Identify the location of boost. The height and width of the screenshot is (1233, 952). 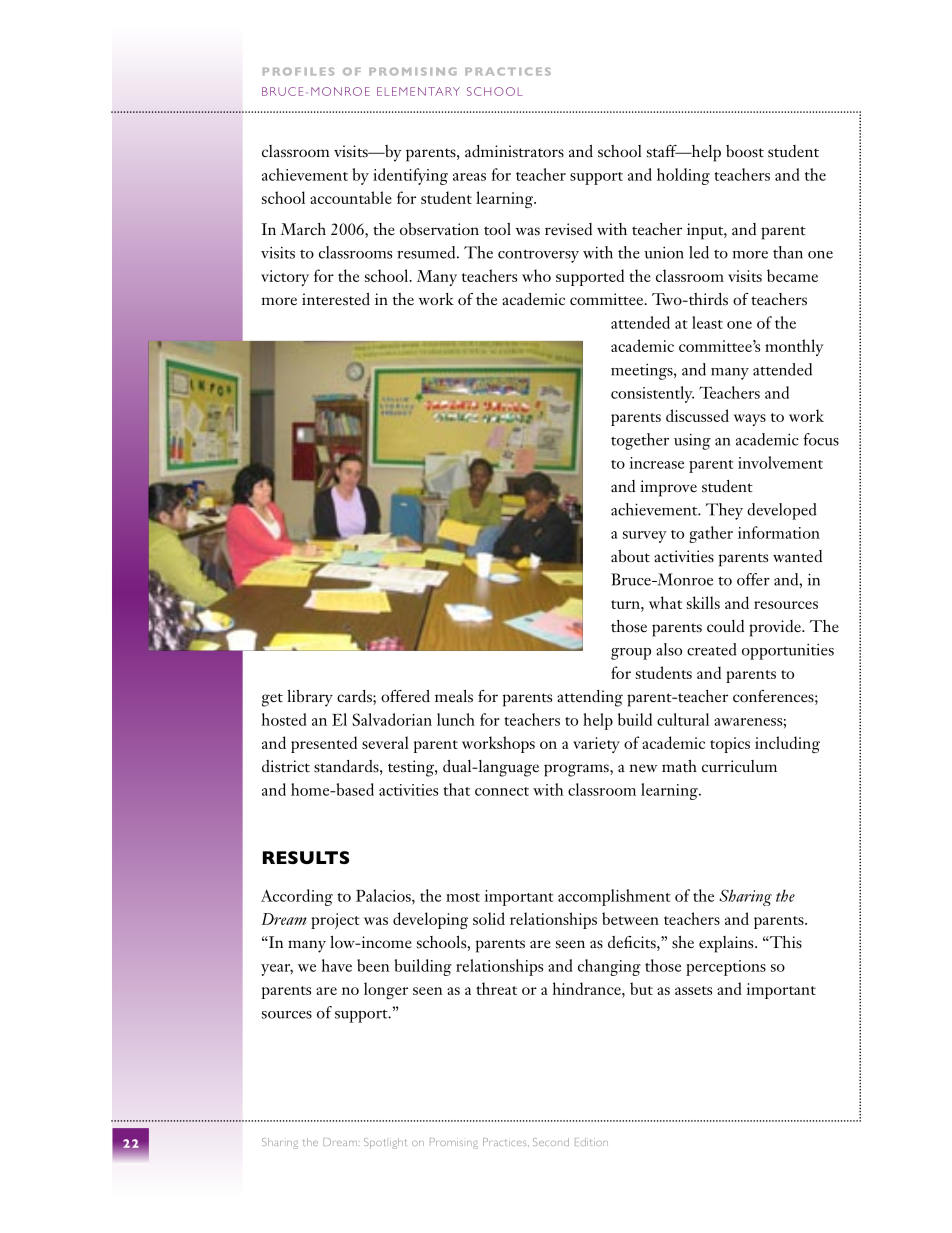
(745, 151).
